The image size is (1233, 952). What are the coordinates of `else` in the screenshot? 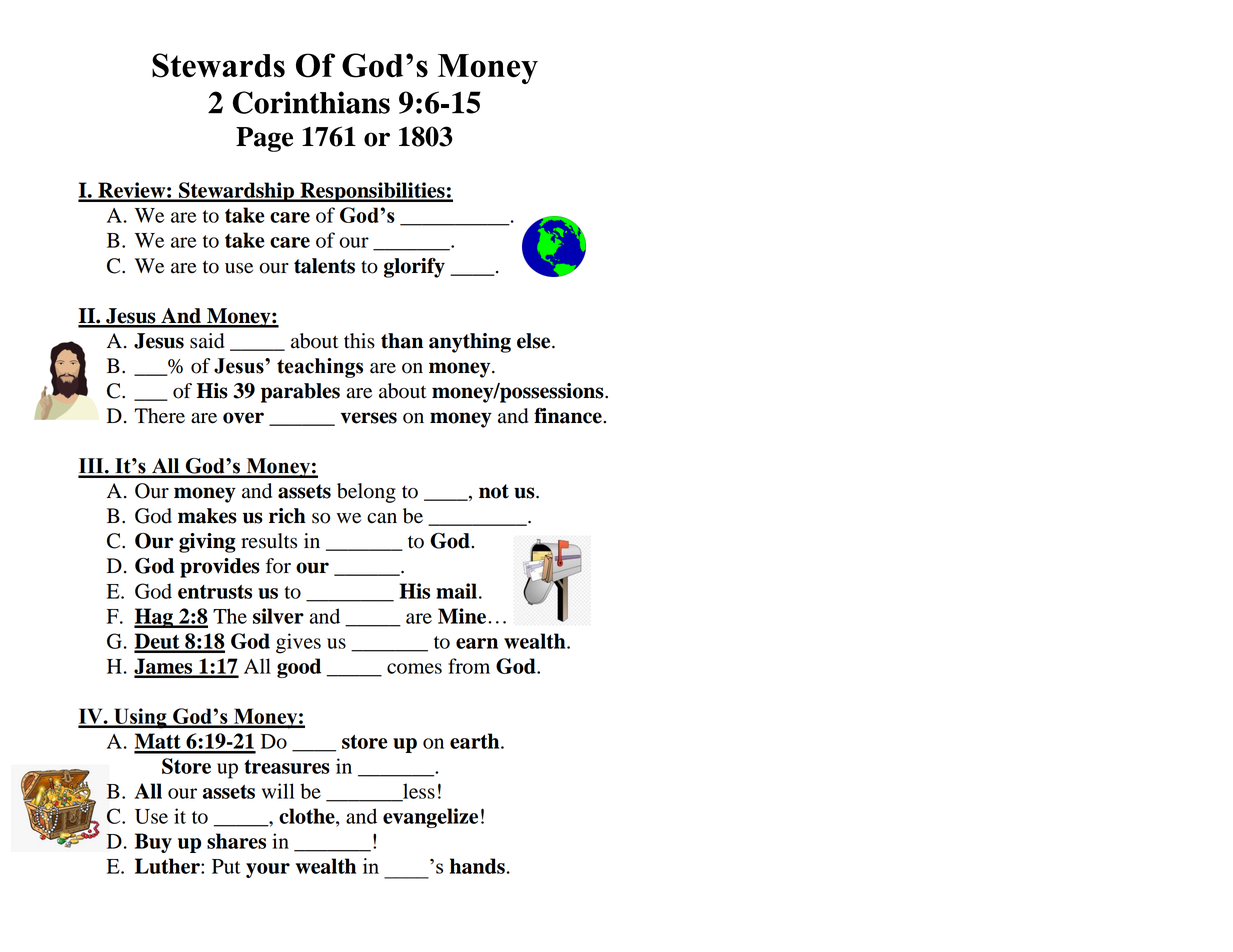 It's located at (535, 341).
